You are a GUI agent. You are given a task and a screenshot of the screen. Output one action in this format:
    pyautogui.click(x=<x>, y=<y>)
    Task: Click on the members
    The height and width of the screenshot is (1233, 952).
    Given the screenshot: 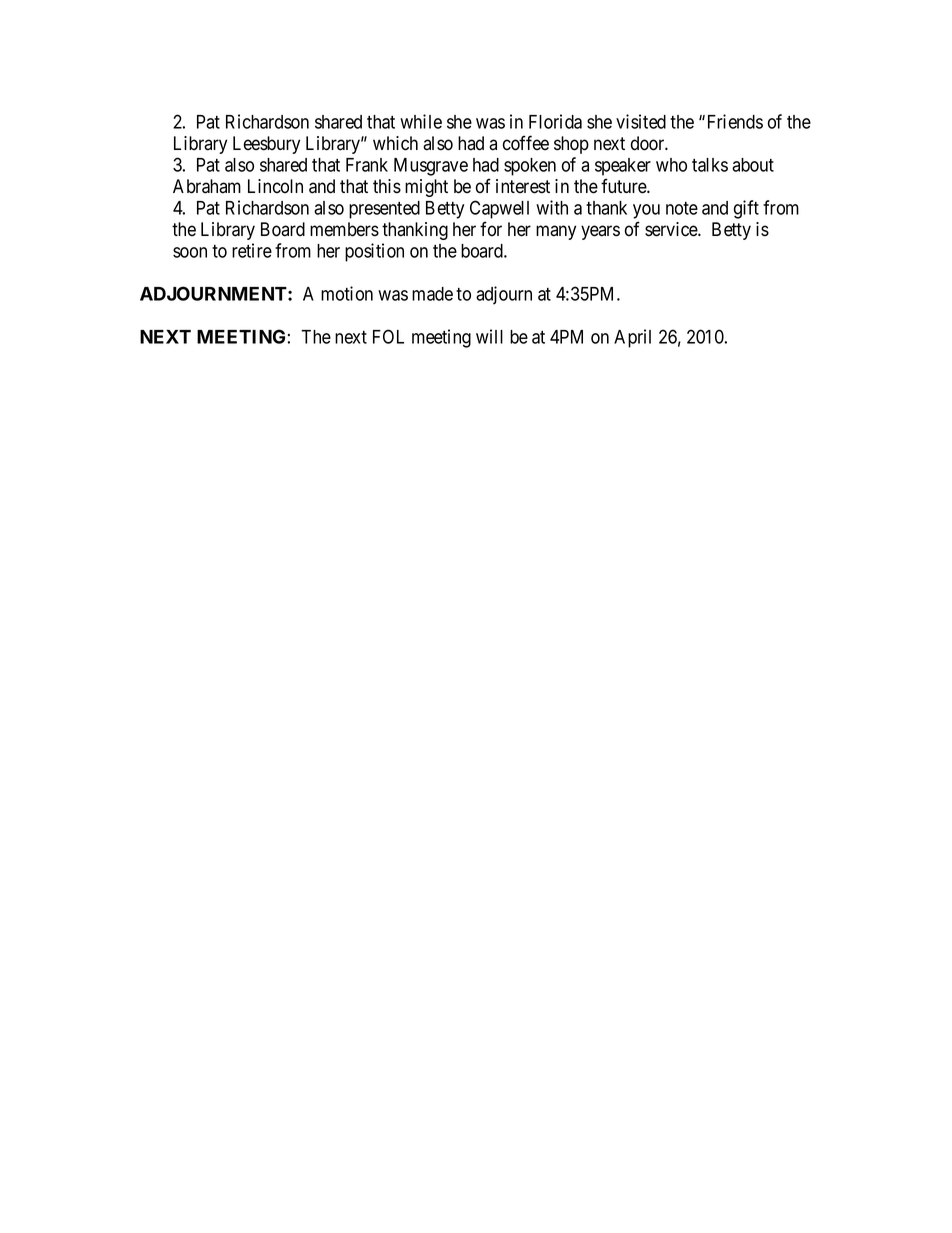 What is the action you would take?
    pyautogui.click(x=344, y=229)
